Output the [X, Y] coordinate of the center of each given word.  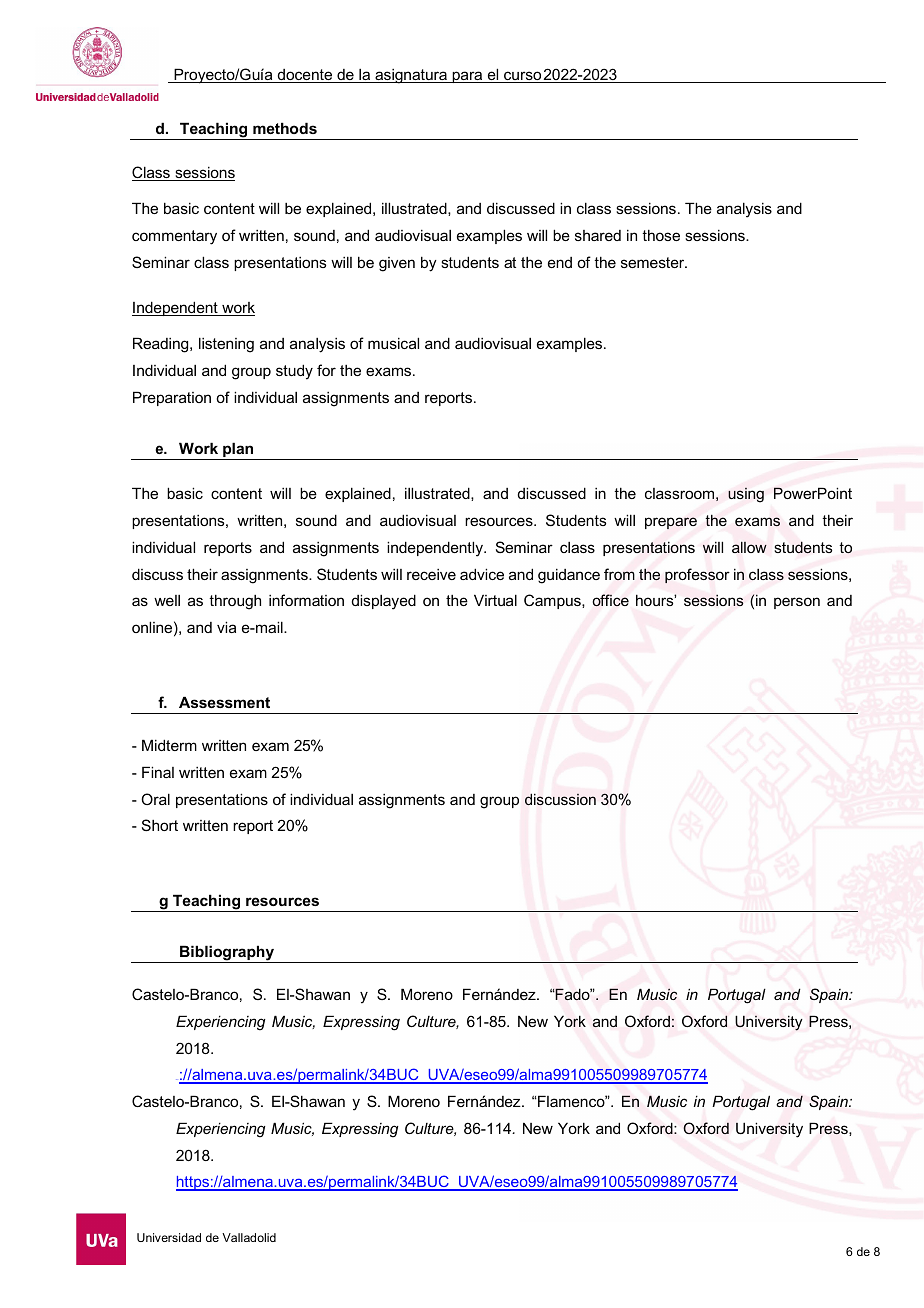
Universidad [169, 1237]
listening [226, 345]
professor [697, 575]
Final [158, 772]
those [661, 235]
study [294, 372]
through [235, 602]
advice [482, 574]
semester [654, 262]
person [797, 603]
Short [160, 825]
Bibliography [227, 954]
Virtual [495, 600]
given [397, 264]
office [610, 600]
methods [285, 128]
